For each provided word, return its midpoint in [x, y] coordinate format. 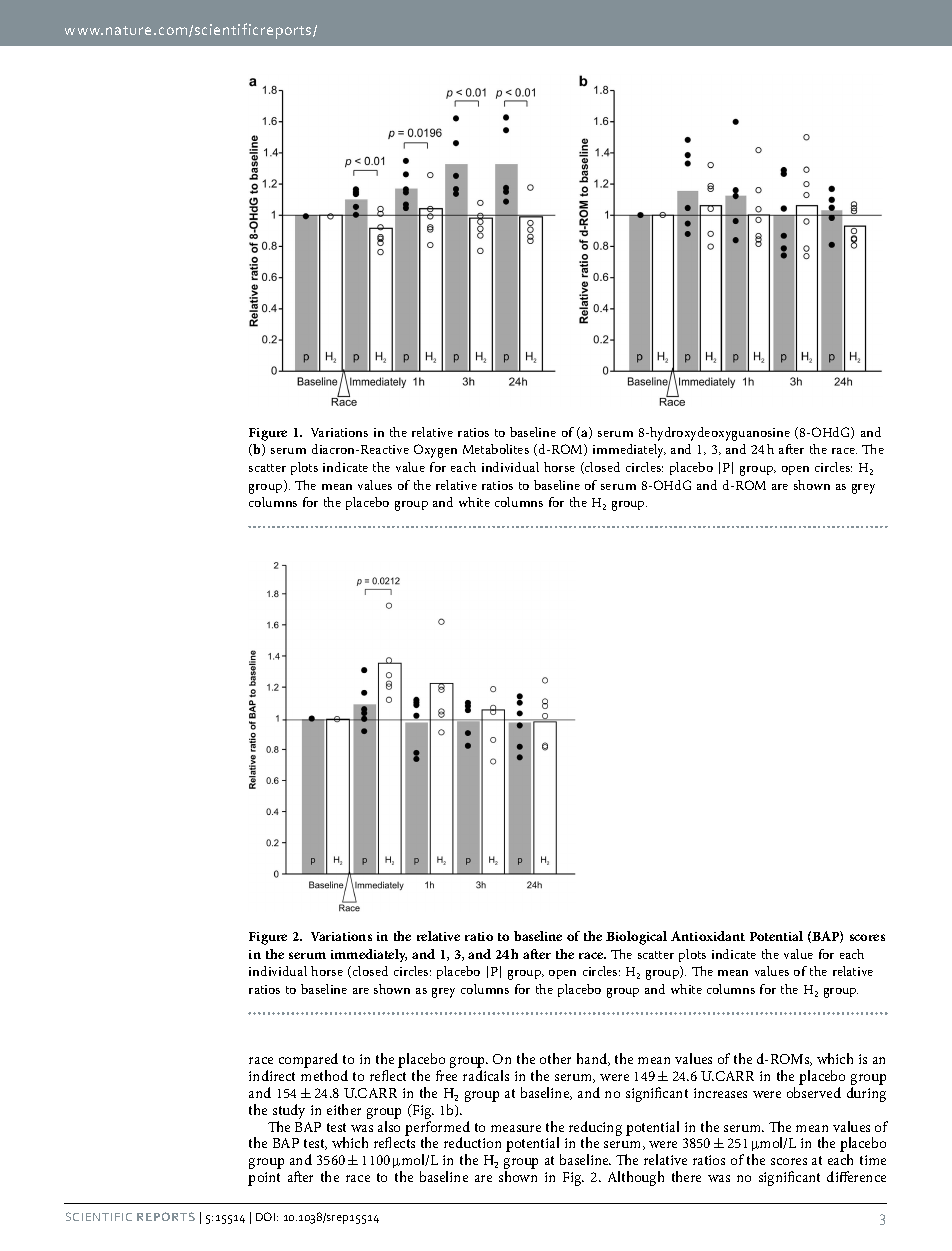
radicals [486, 1075]
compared [308, 1062]
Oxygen [435, 451]
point [264, 1179]
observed [814, 1092]
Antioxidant [708, 936]
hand [593, 1059]
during [866, 1094]
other [555, 1058]
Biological [636, 938]
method [324, 1075]
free [446, 1075]
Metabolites [496, 449]
